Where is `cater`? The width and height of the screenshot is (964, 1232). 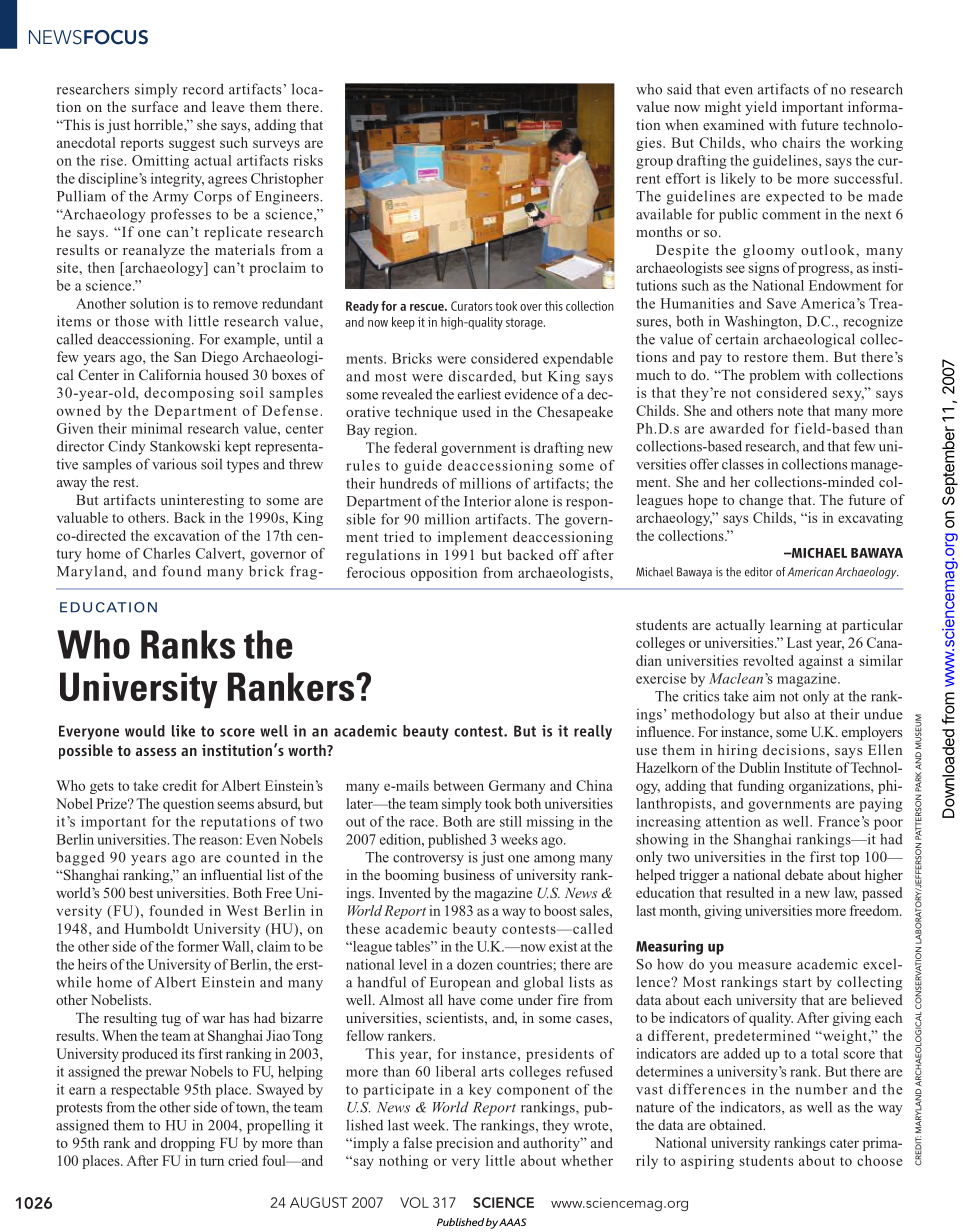
cater is located at coordinates (844, 1143).
